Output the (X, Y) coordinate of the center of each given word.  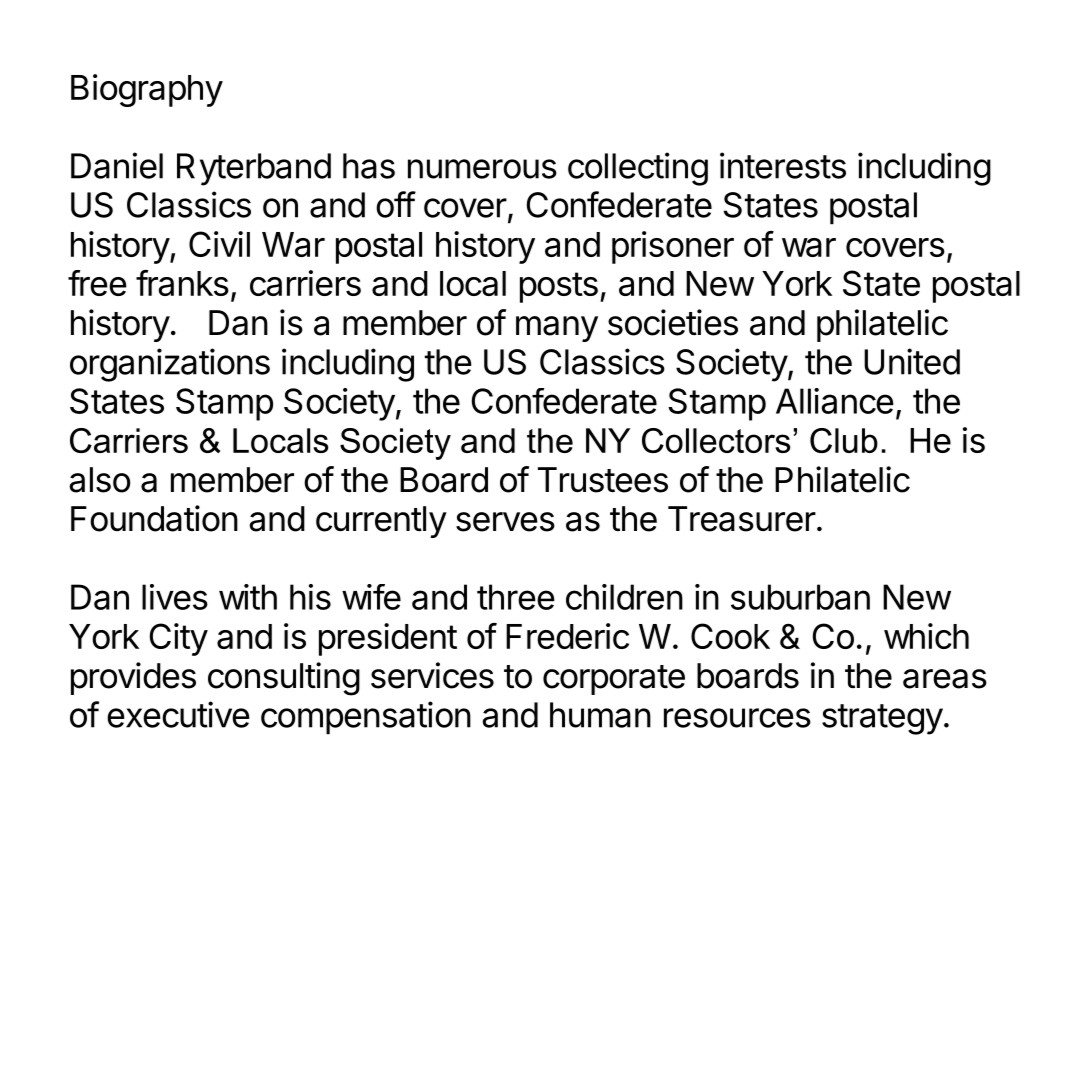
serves (505, 522)
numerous (482, 169)
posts (559, 287)
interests (783, 165)
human (600, 715)
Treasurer (742, 519)
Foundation (154, 518)
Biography (147, 90)
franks (182, 283)
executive (178, 714)
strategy (882, 719)
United (912, 361)
